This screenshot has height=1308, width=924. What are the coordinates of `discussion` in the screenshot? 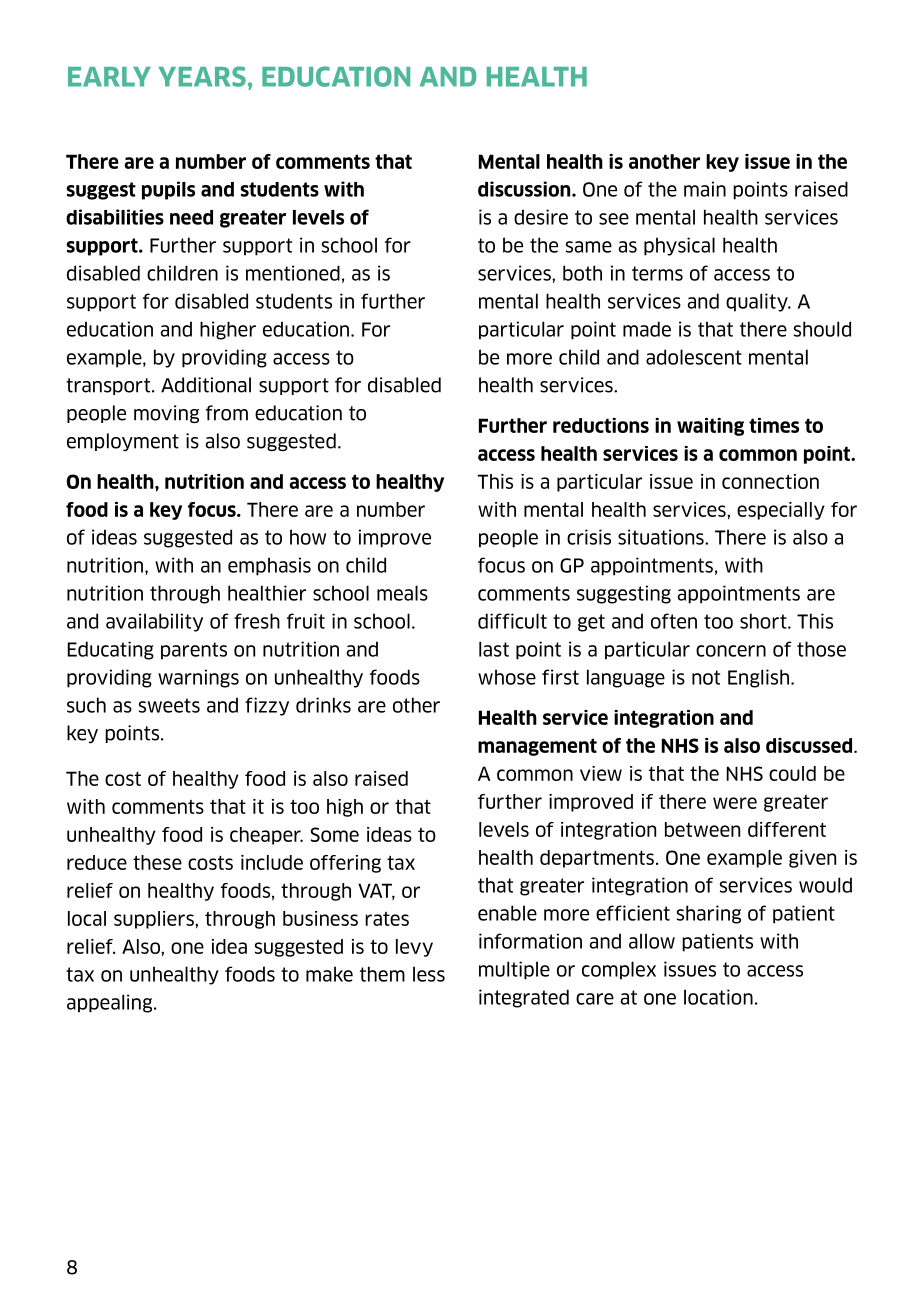 It's located at (525, 189).
